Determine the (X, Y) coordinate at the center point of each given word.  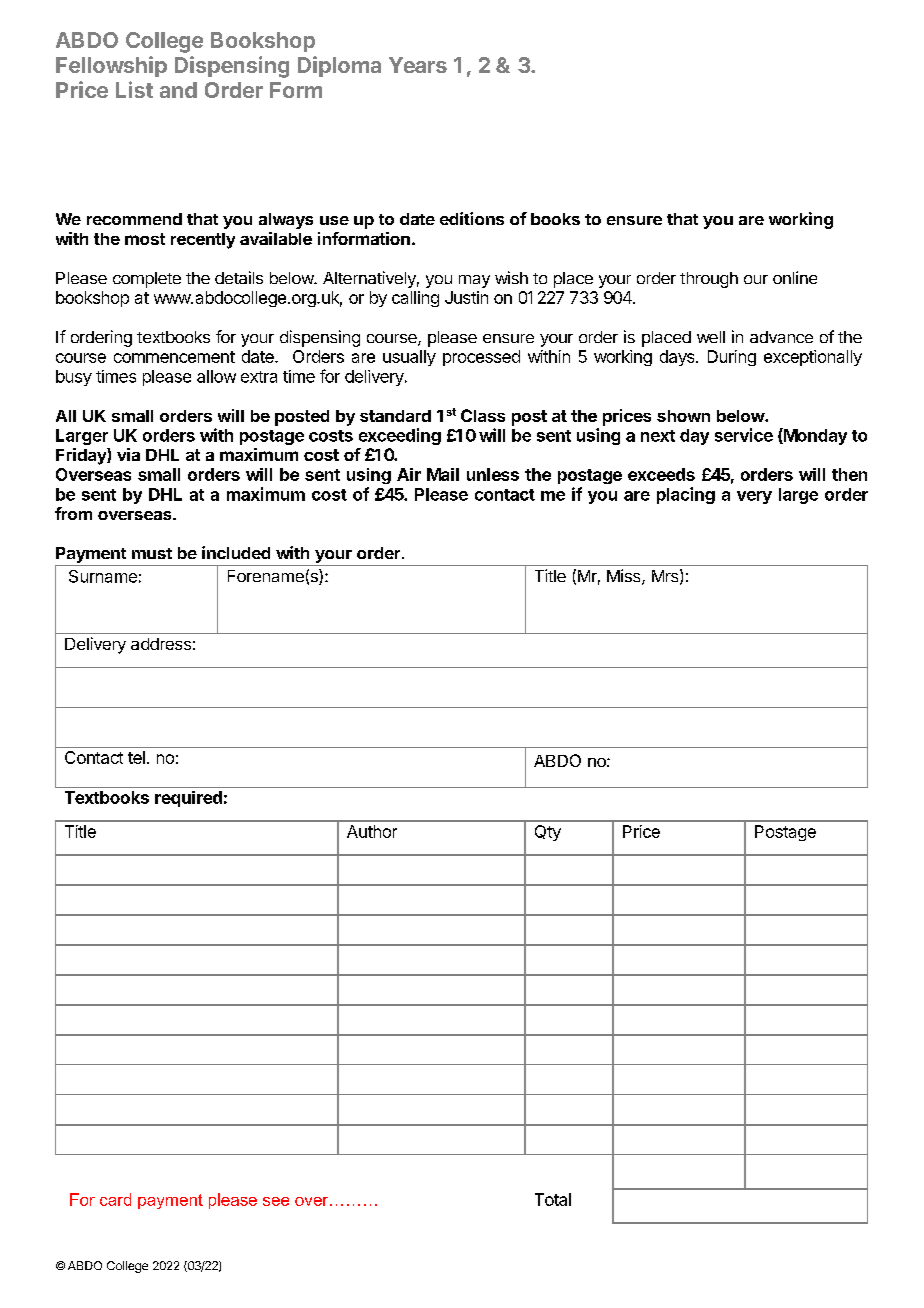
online (795, 277)
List (134, 89)
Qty (548, 833)
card (115, 1199)
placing (686, 495)
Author (372, 831)
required (188, 799)
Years (418, 65)
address (161, 644)
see (276, 1201)
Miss (625, 577)
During (732, 358)
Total (553, 1199)
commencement (174, 357)
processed (481, 358)
